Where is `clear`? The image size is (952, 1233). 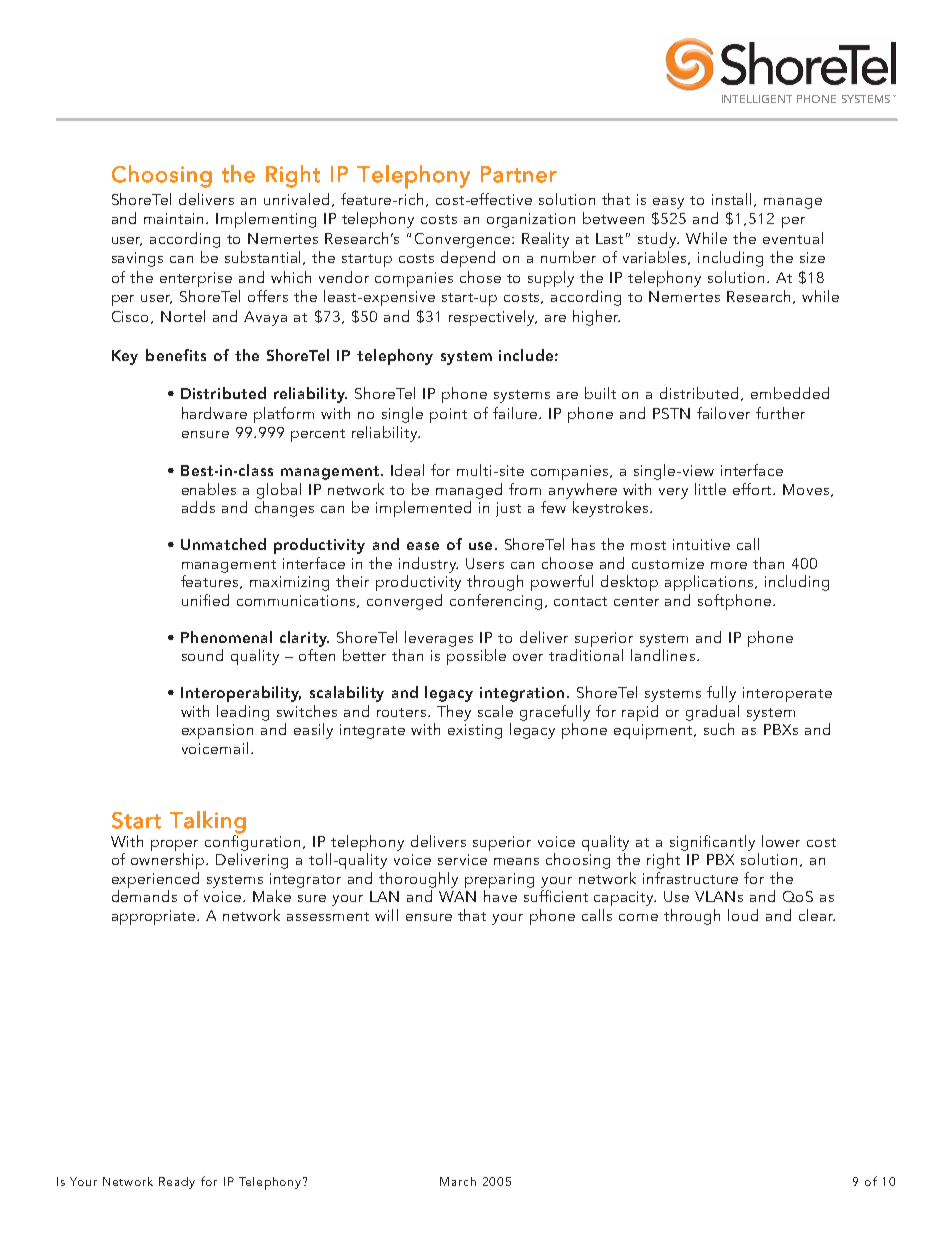 clear is located at coordinates (817, 915).
